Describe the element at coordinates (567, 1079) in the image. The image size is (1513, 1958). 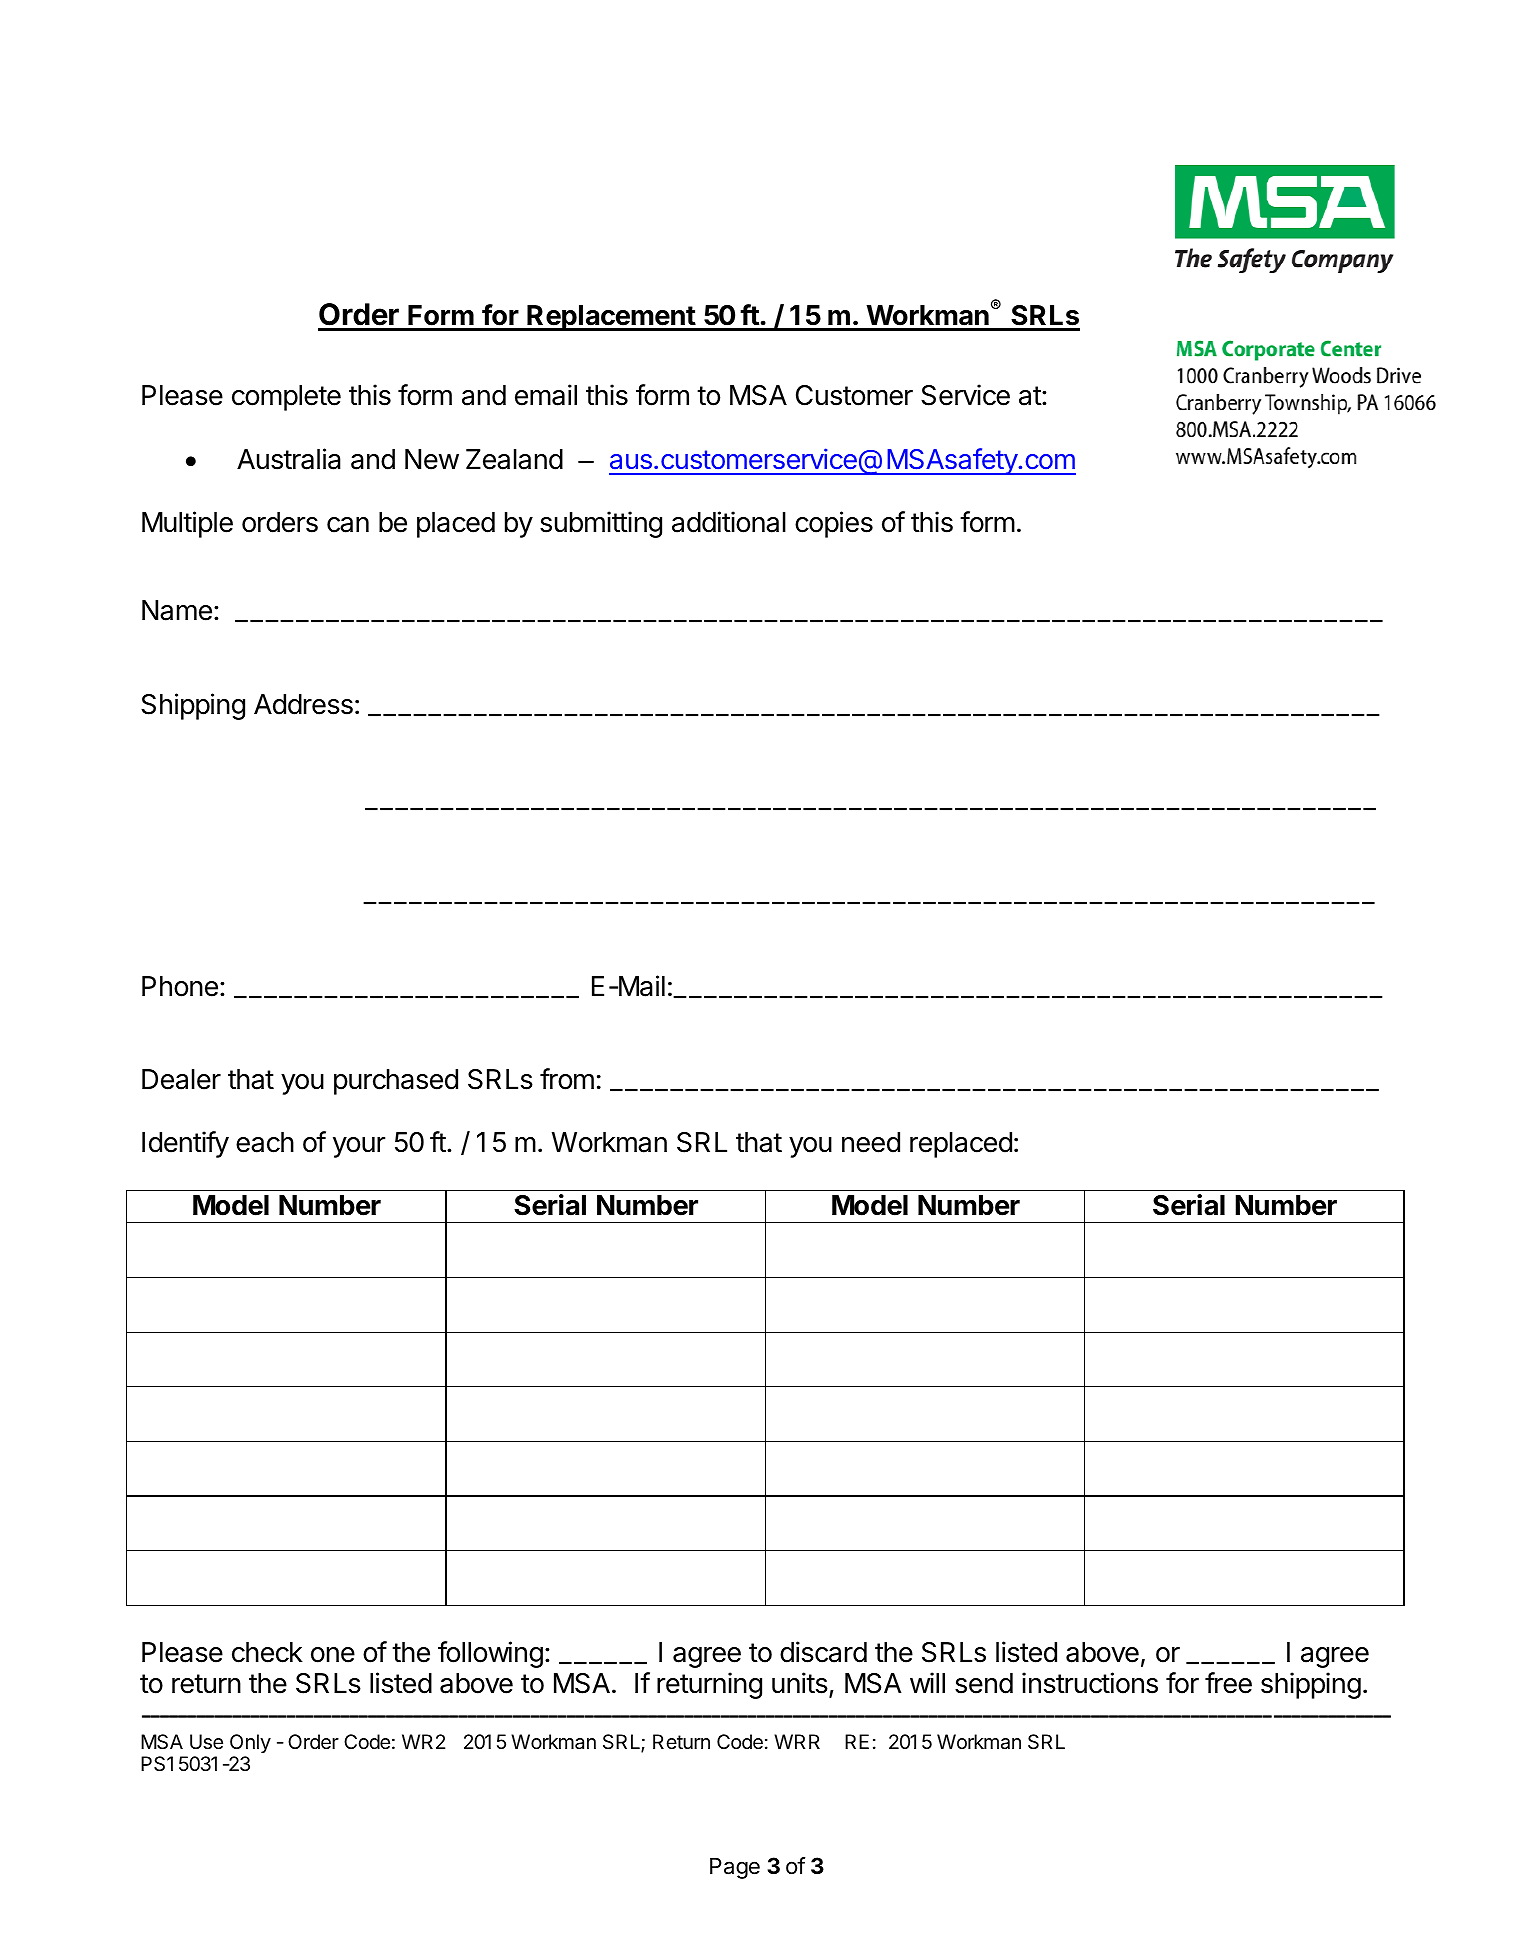
I see `from` at that location.
